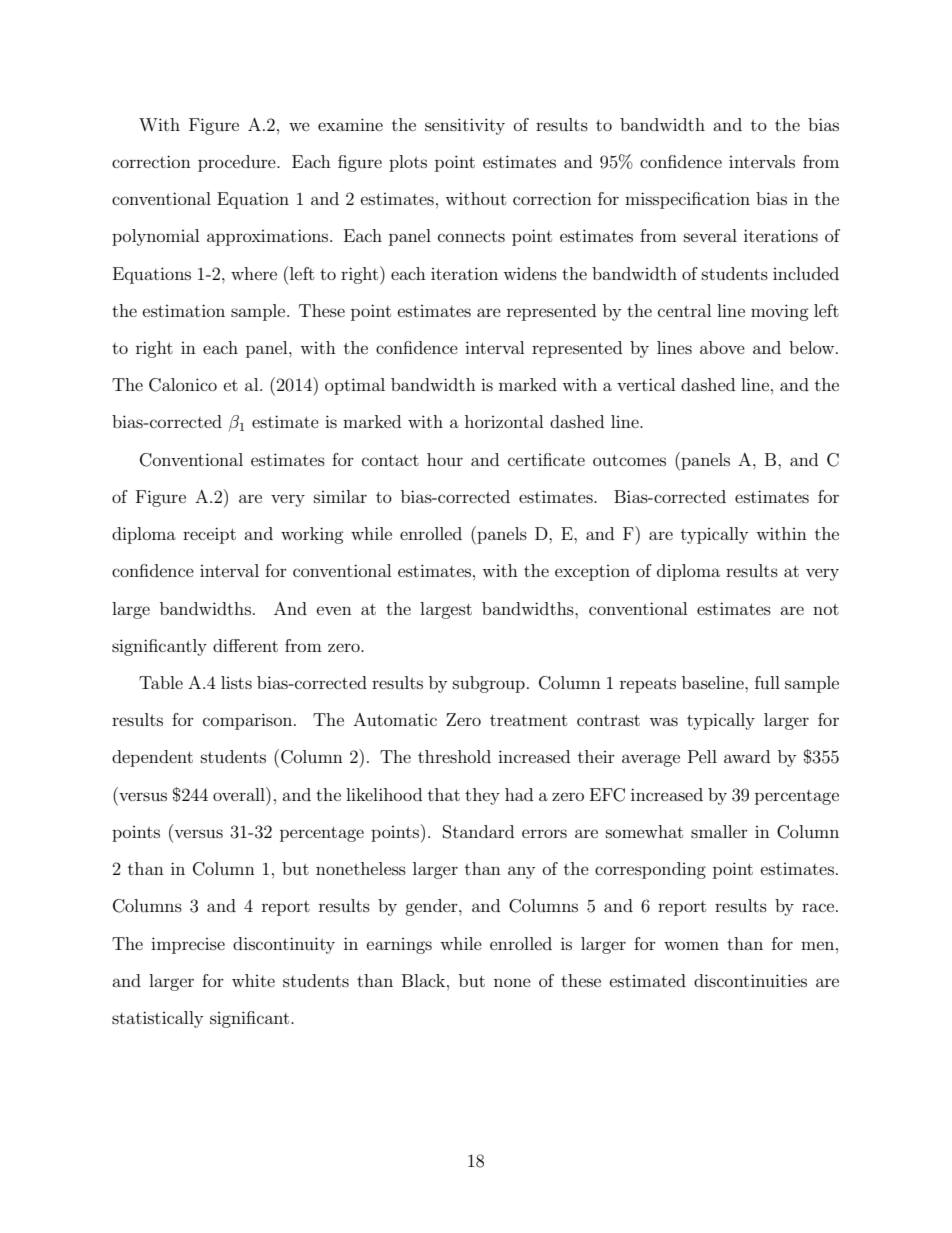 The image size is (952, 1233). Describe the element at coordinates (826, 609) in the image. I see `not` at that location.
